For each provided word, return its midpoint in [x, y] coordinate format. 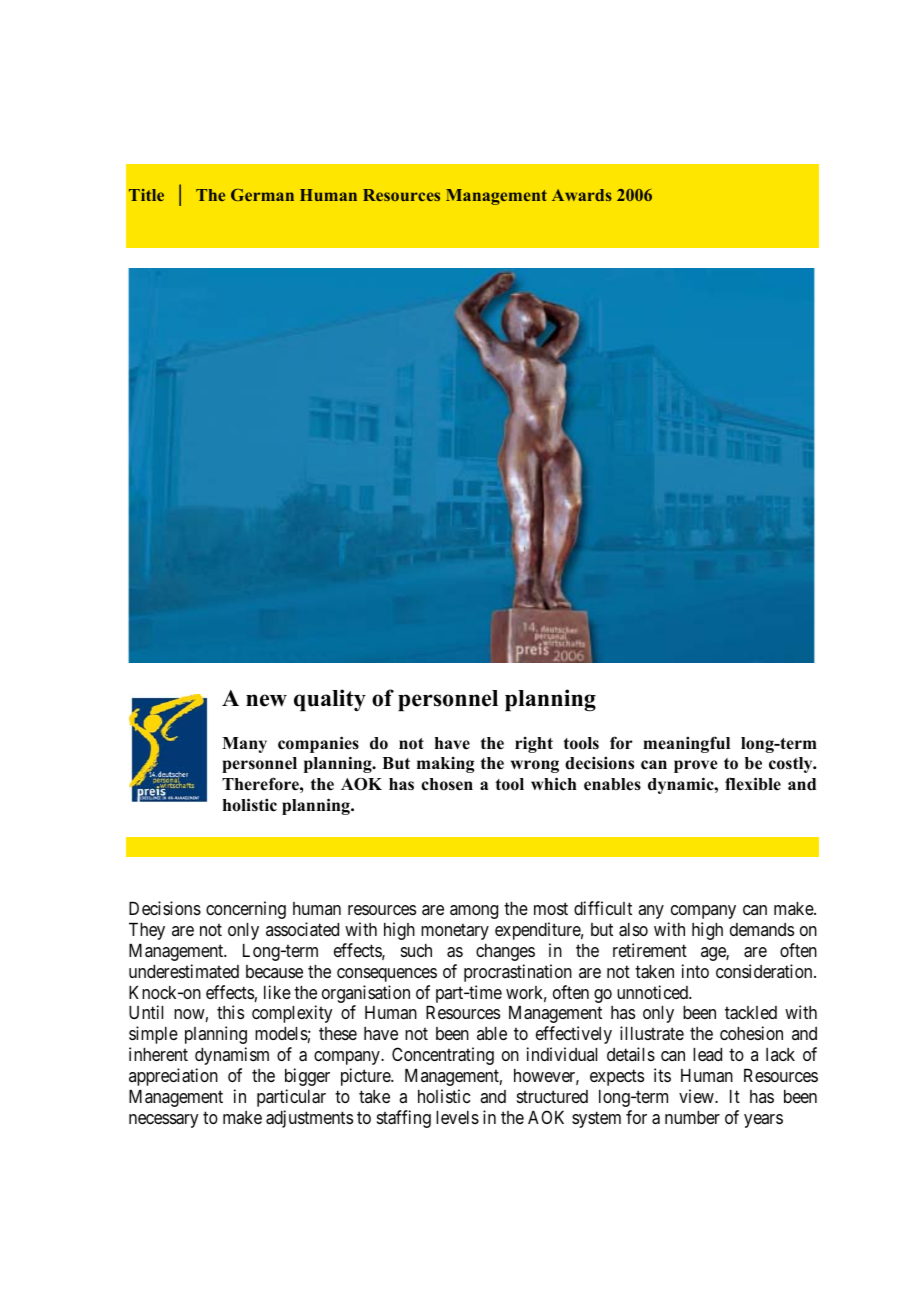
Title [146, 195]
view [697, 1096]
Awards [582, 195]
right [534, 745]
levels [457, 1117]
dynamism [232, 1056]
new [266, 700]
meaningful [686, 744]
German [262, 195]
